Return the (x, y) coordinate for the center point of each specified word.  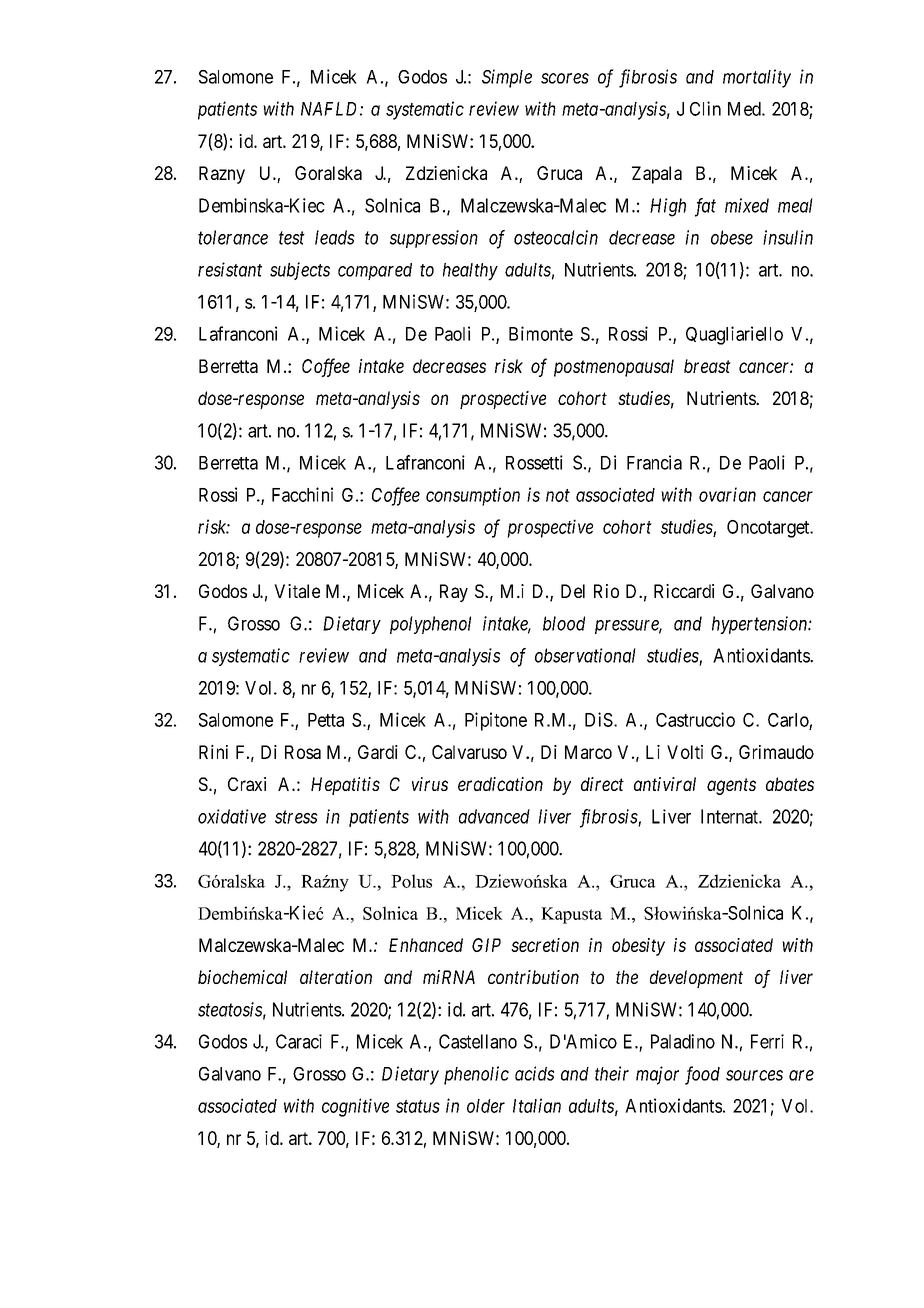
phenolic (476, 1075)
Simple (507, 78)
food (702, 1075)
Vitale (297, 591)
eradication (500, 784)
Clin (705, 108)
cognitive (355, 1107)
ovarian (727, 494)
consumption (473, 496)
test (292, 238)
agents (731, 786)
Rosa (303, 752)
